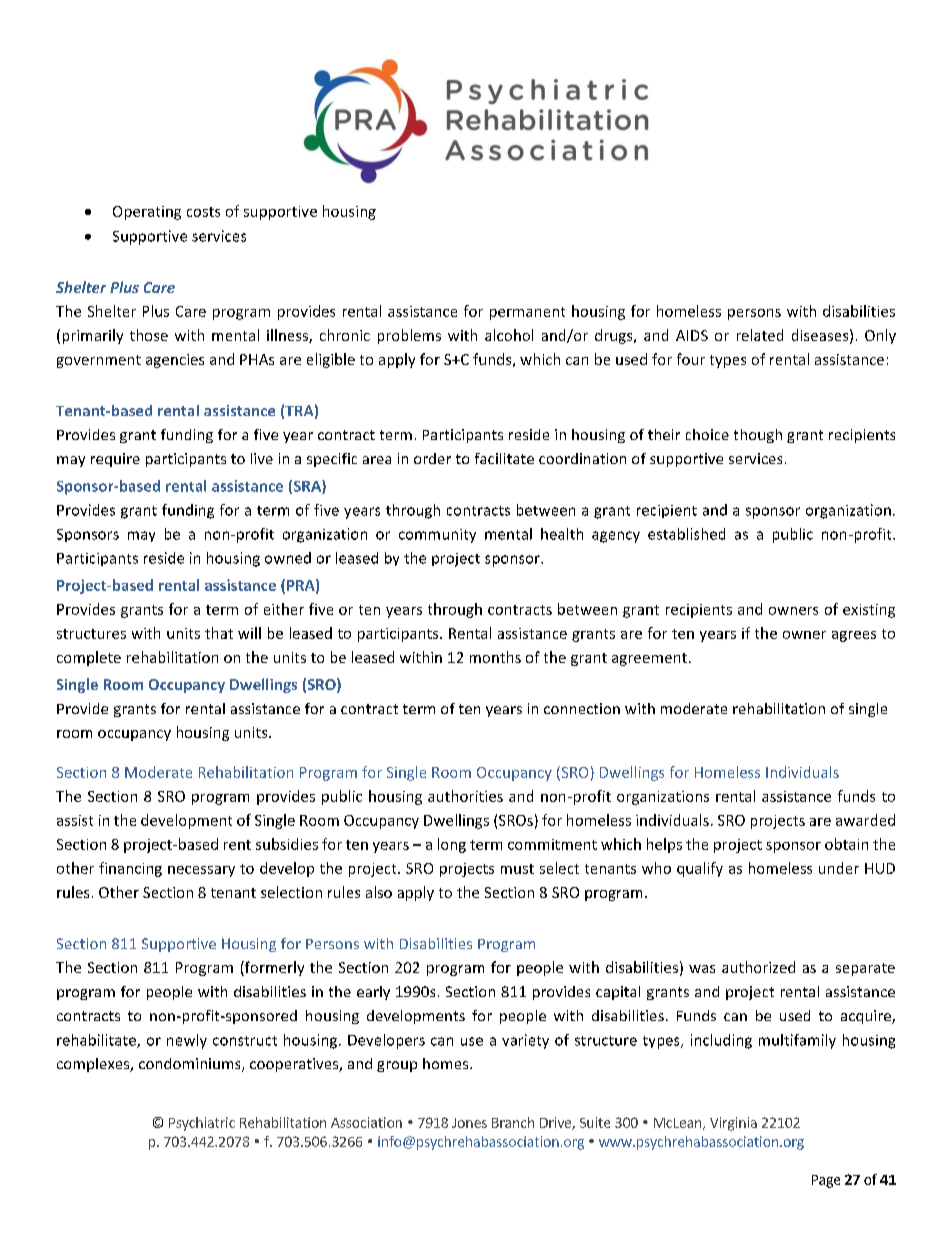 This screenshot has height=1233, width=952. I want to click on require, so click(115, 460).
